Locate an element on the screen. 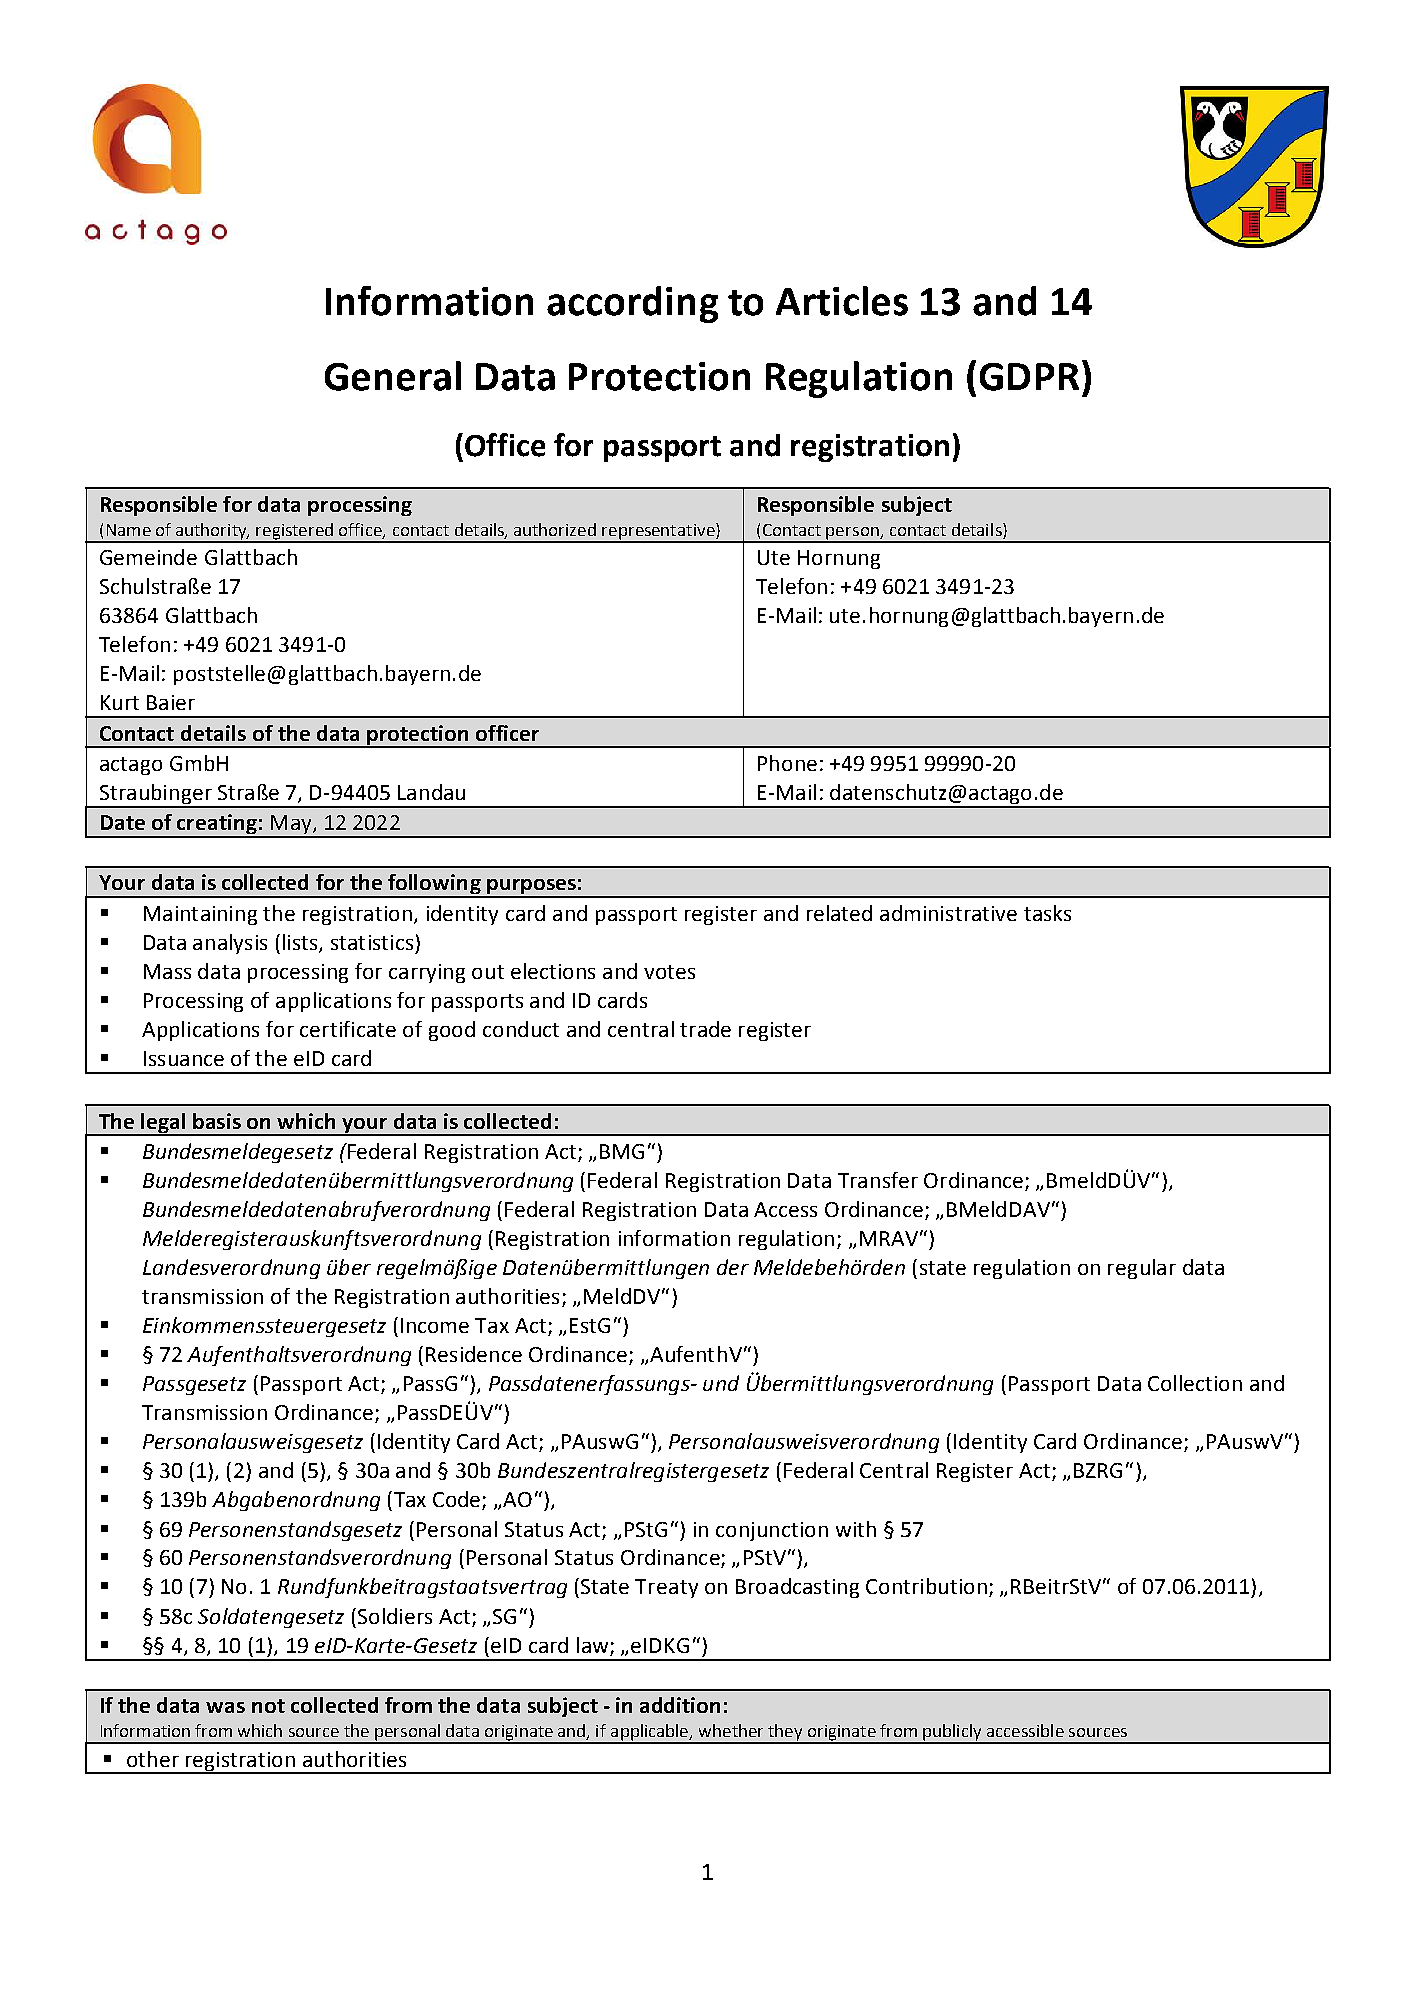  basis is located at coordinates (217, 1121).
